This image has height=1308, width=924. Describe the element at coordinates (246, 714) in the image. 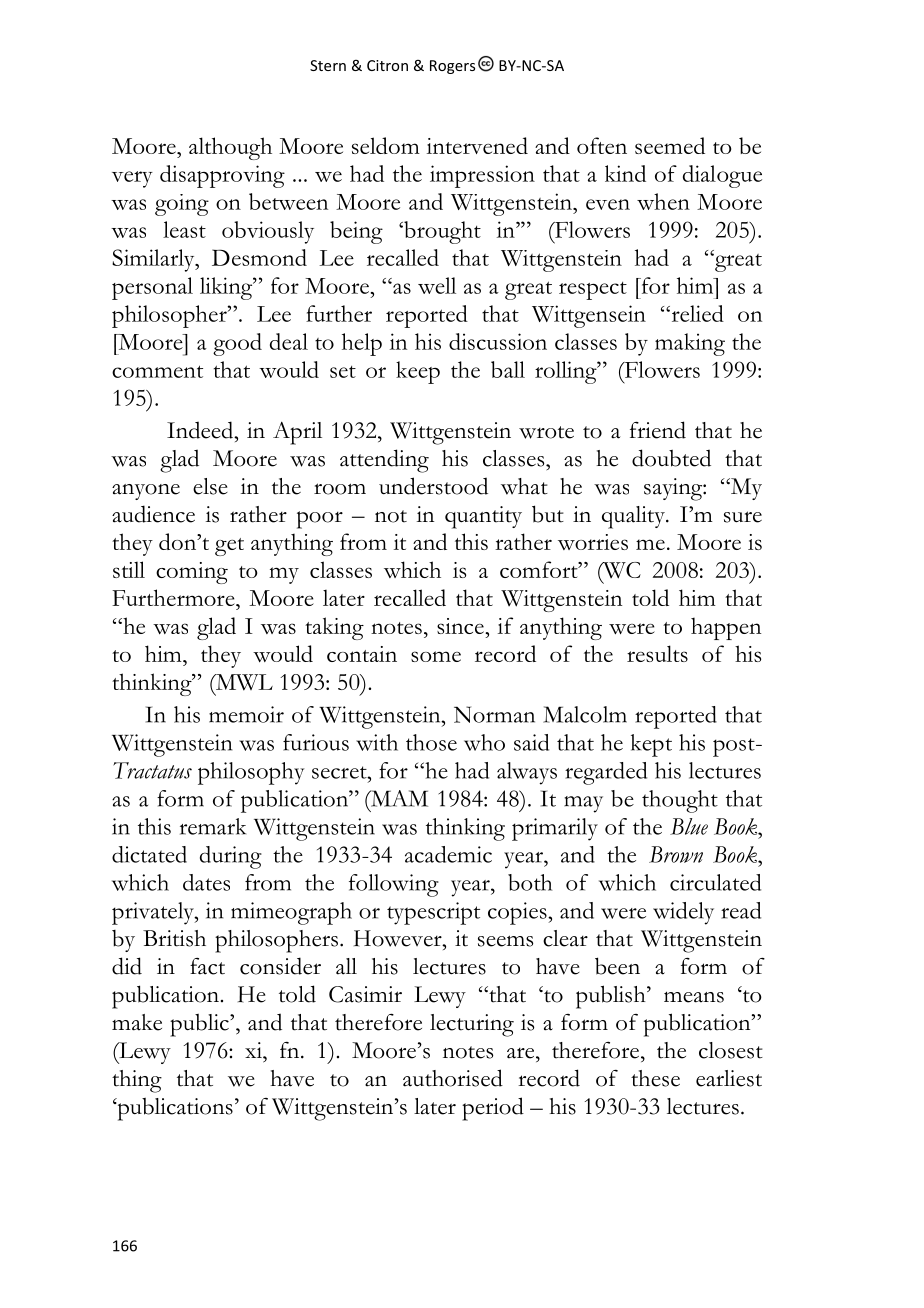

I see `memoir` at that location.
